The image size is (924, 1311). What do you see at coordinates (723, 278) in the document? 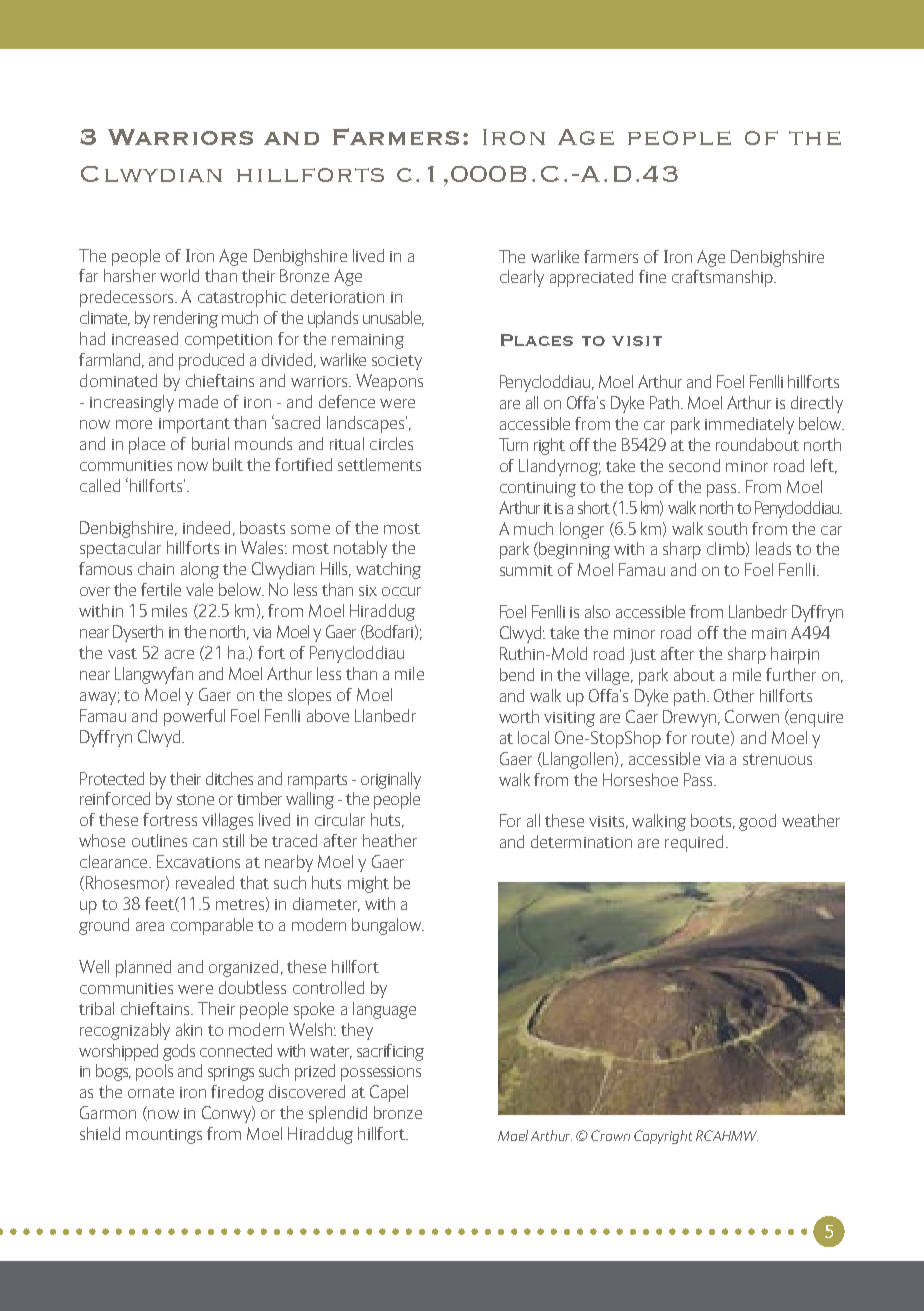
I see `craftsmanship` at bounding box center [723, 278].
